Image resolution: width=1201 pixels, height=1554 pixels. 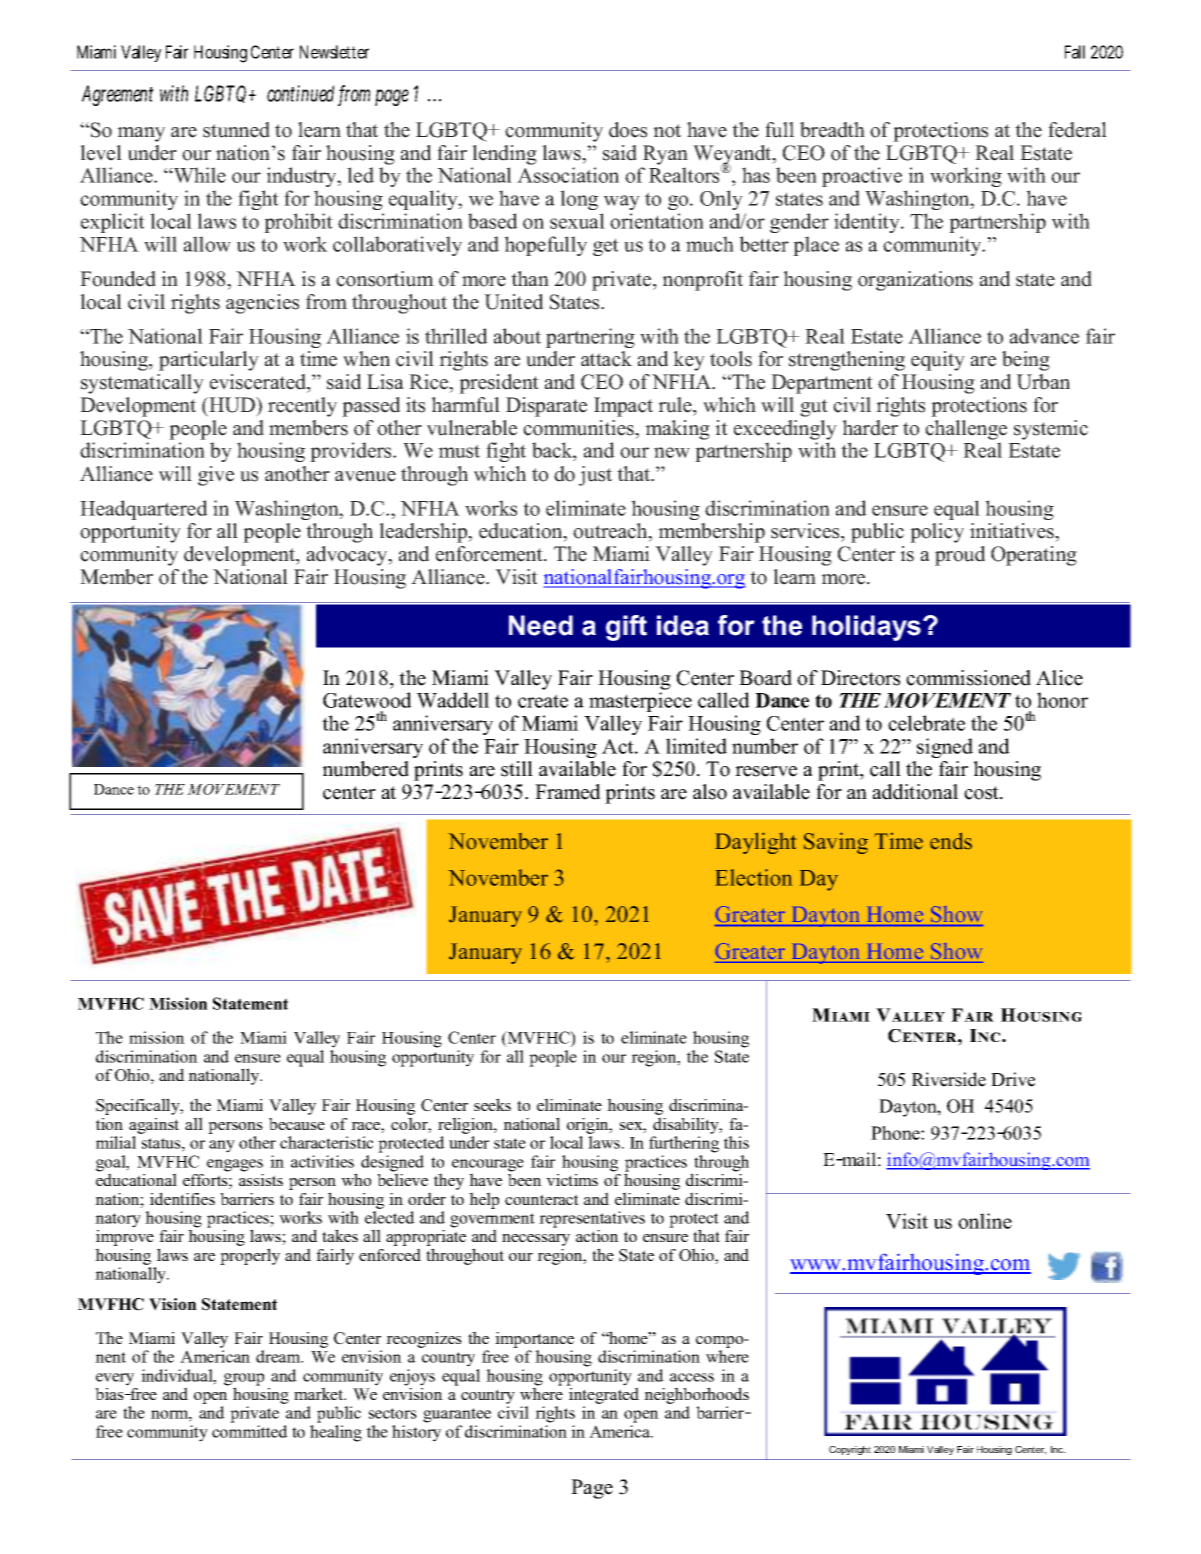 I want to click on committed, so click(x=250, y=1431).
